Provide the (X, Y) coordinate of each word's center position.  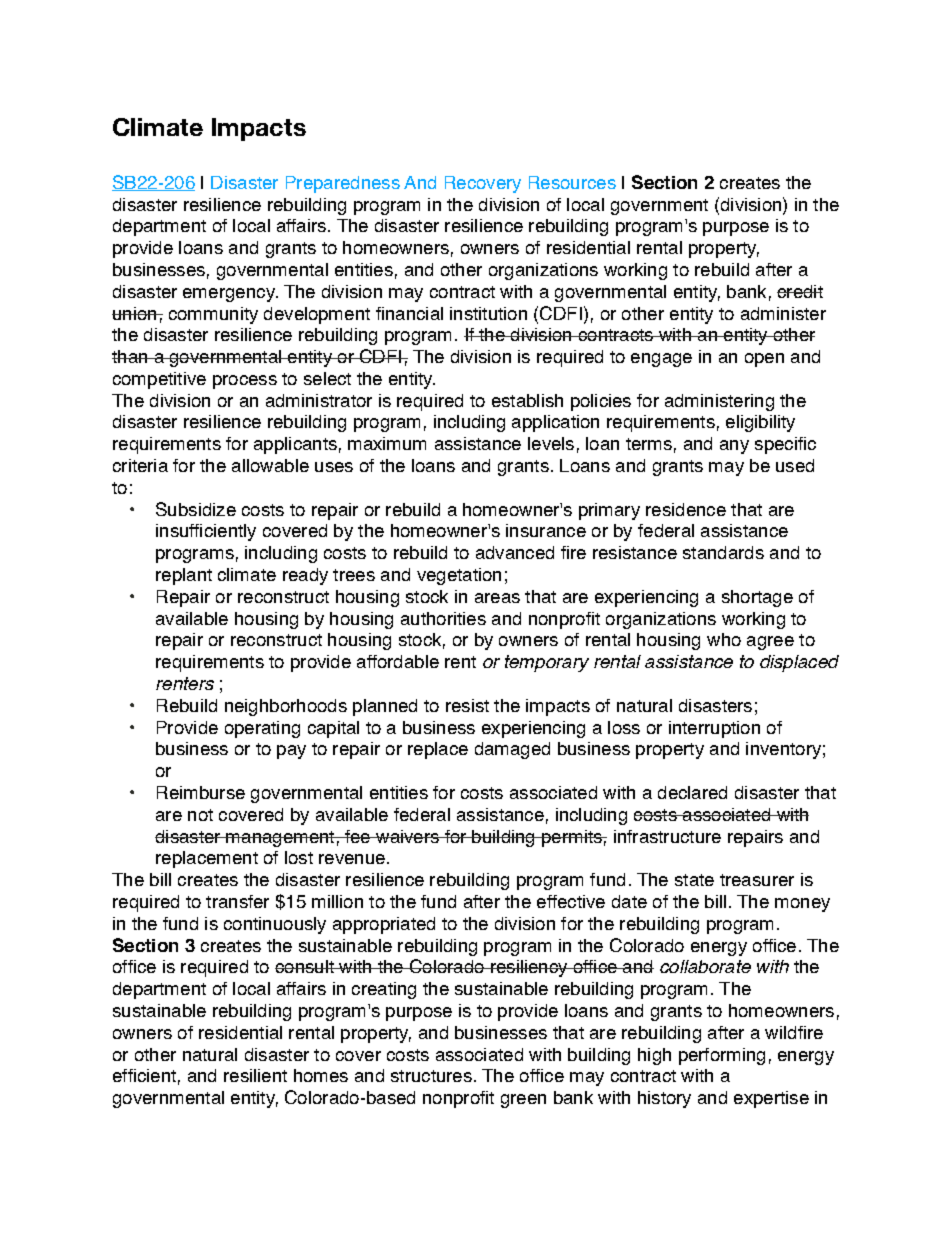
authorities (443, 618)
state (694, 880)
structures (431, 1076)
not (200, 815)
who (724, 639)
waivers (407, 836)
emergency (230, 295)
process (245, 382)
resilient (255, 1075)
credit (800, 291)
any (734, 447)
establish (527, 400)
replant (184, 576)
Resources (572, 182)
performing (722, 1056)
